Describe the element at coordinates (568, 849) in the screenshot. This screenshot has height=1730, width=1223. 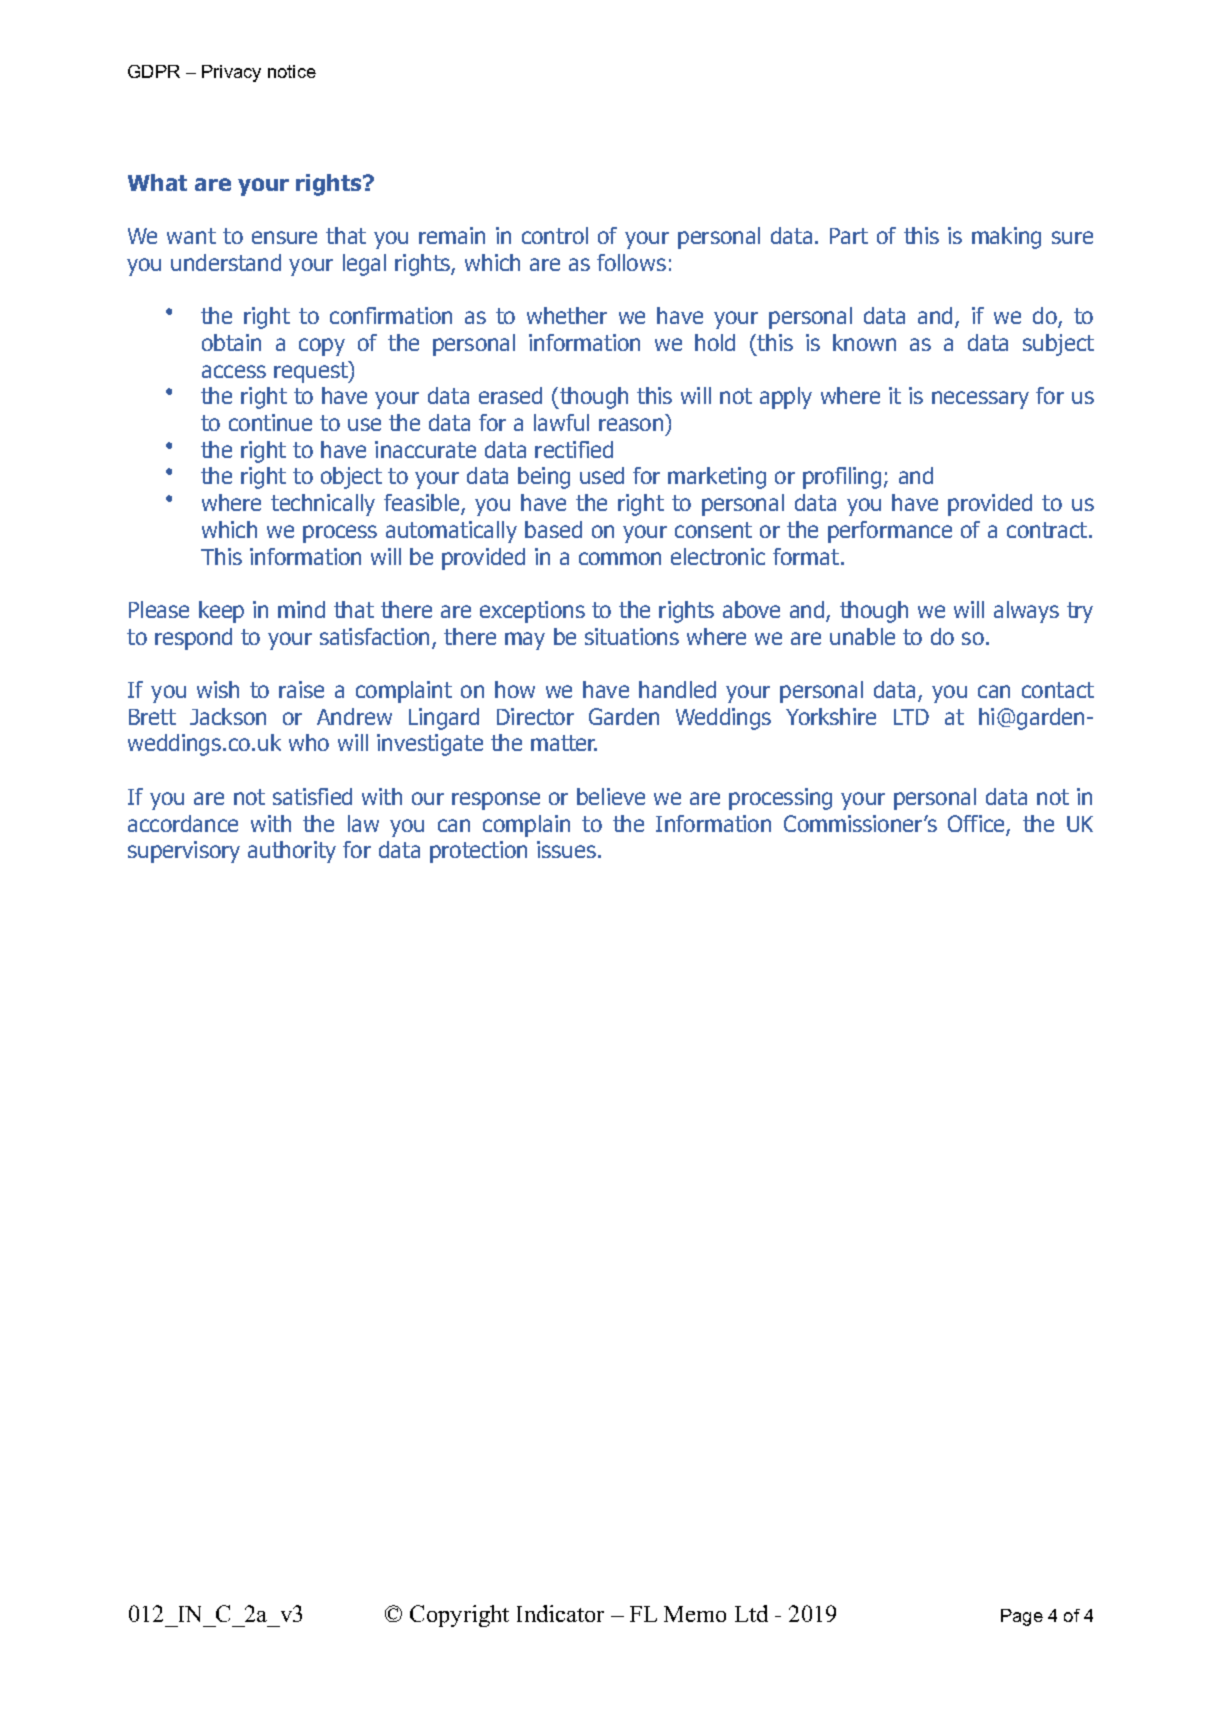
I see `issues` at that location.
